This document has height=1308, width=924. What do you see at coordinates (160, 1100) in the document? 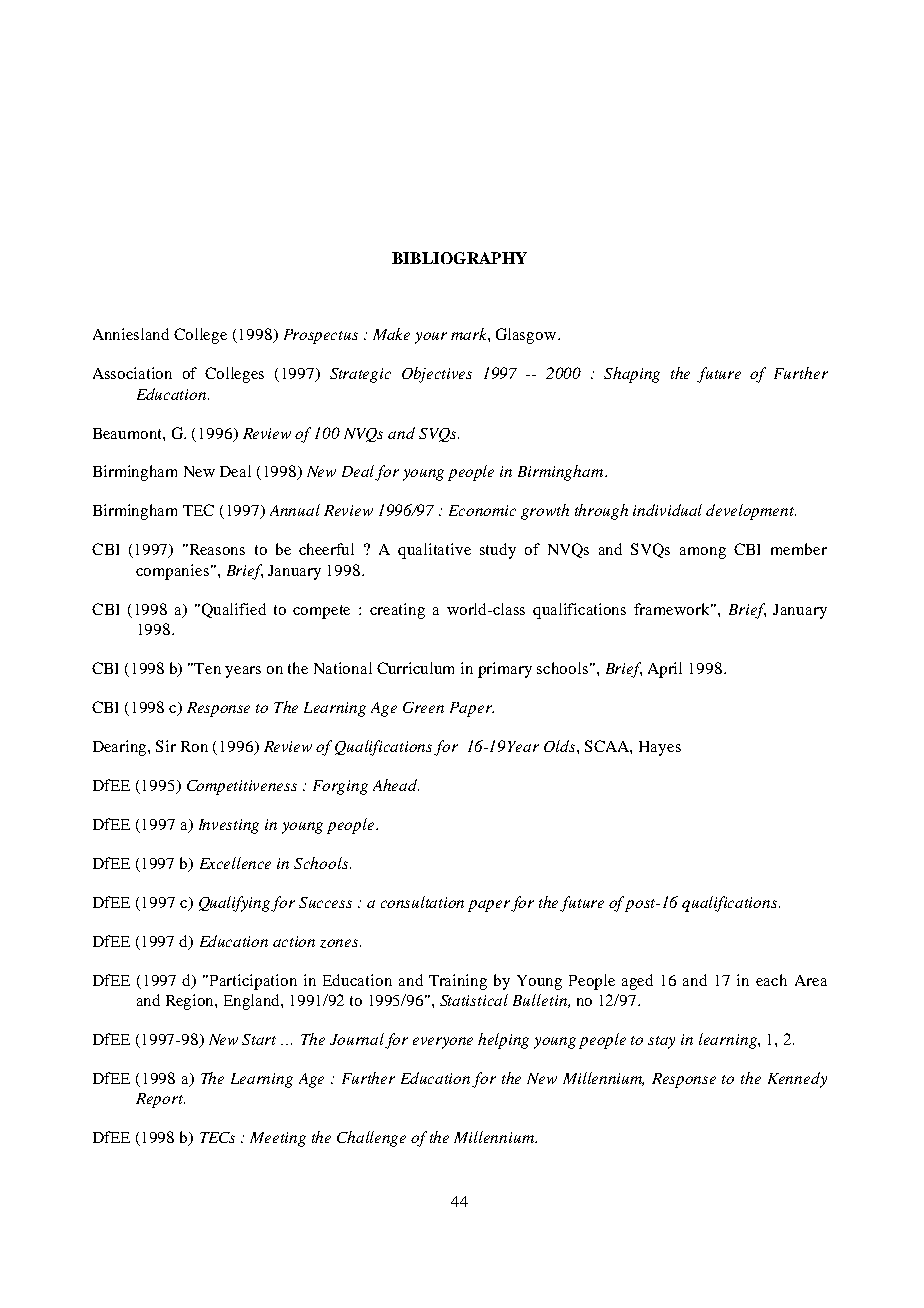
I see `Report` at bounding box center [160, 1100].
